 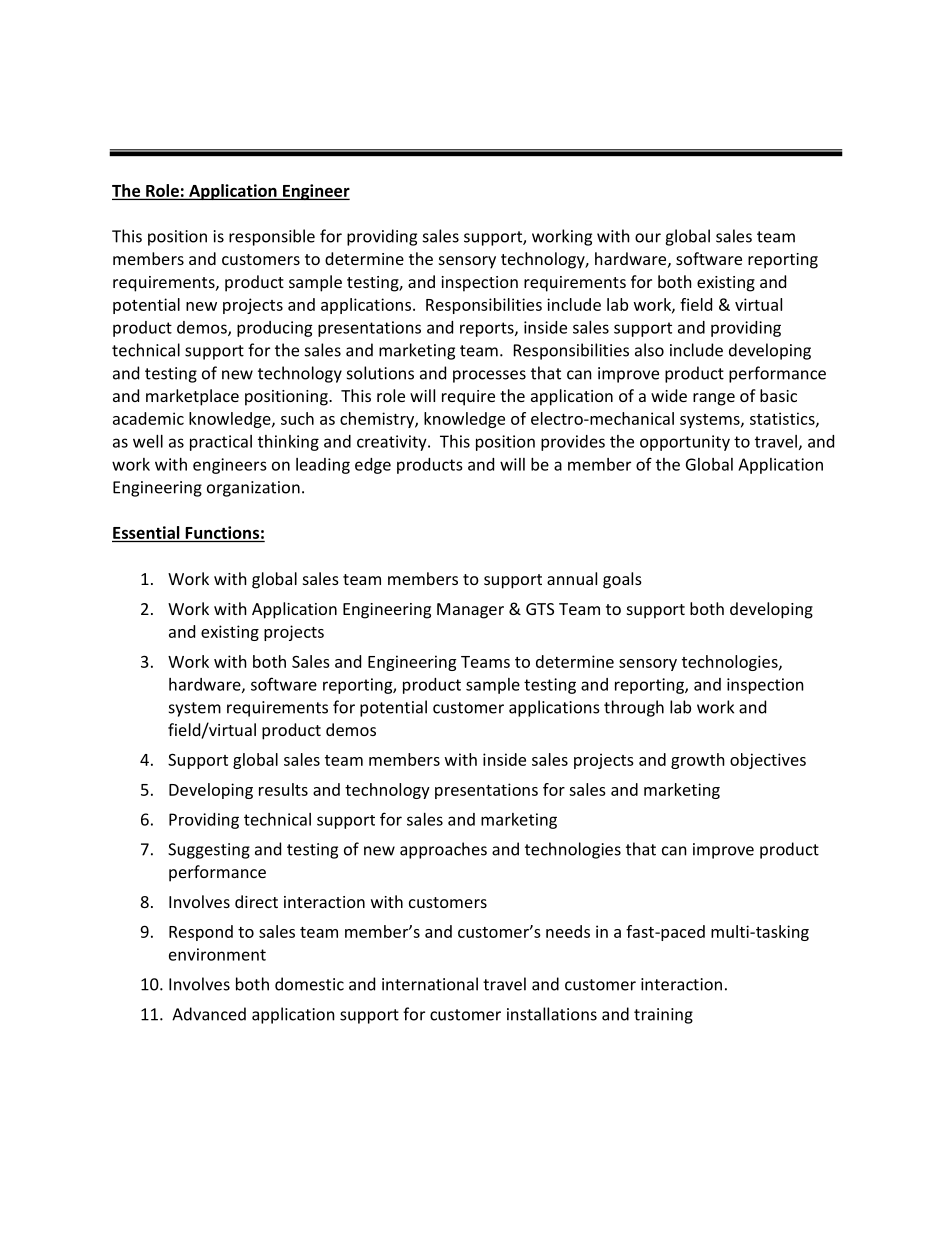 What do you see at coordinates (649, 350) in the screenshot?
I see `also` at bounding box center [649, 350].
